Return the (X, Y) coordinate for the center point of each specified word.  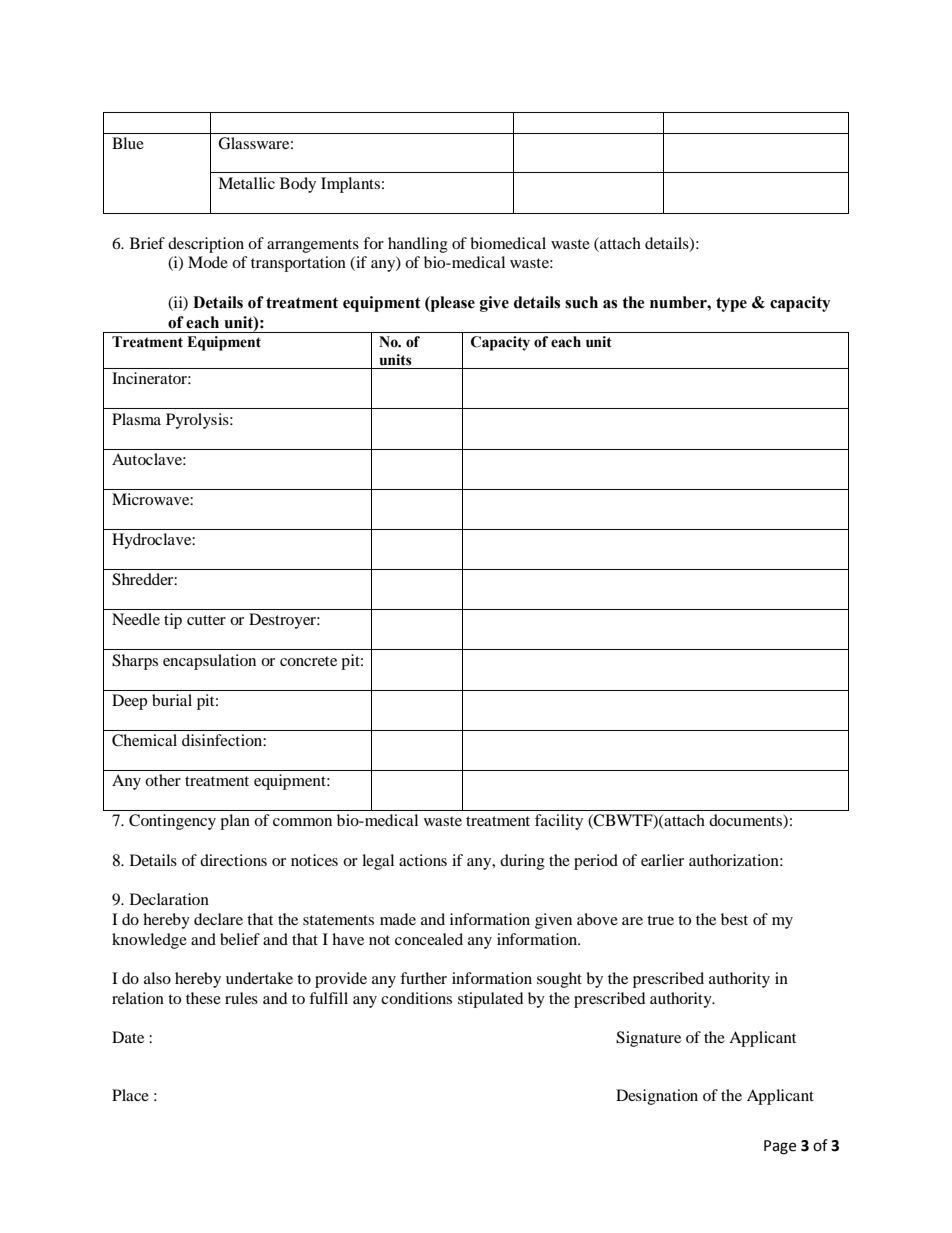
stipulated (490, 1000)
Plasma (136, 419)
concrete (308, 661)
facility (559, 822)
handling (418, 245)
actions (423, 860)
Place (130, 1095)
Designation (657, 1097)
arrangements (313, 246)
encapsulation (209, 662)
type (731, 304)
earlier (662, 860)
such (581, 302)
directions (233, 860)
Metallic (246, 183)
